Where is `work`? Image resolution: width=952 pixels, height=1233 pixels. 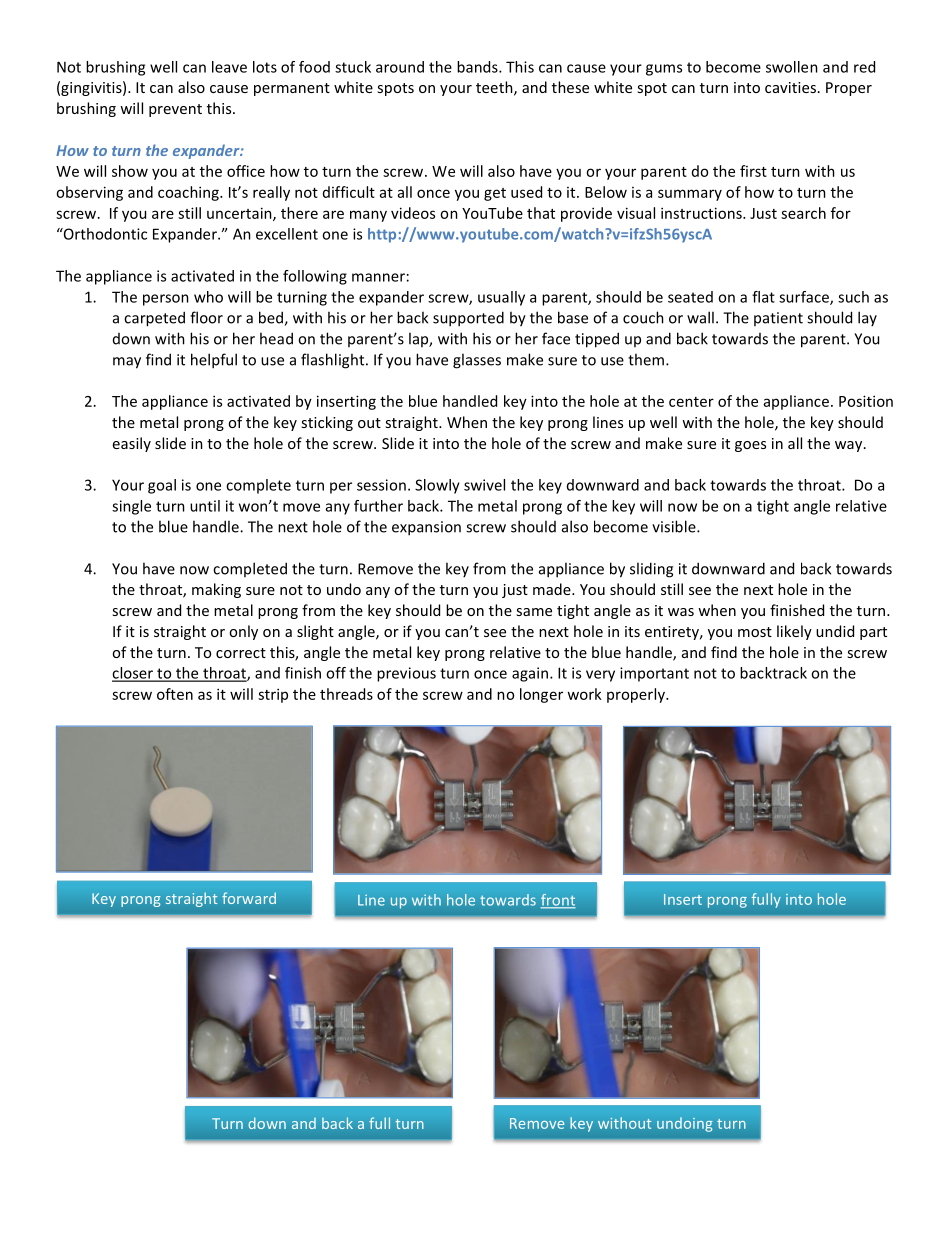
work is located at coordinates (584, 694).
